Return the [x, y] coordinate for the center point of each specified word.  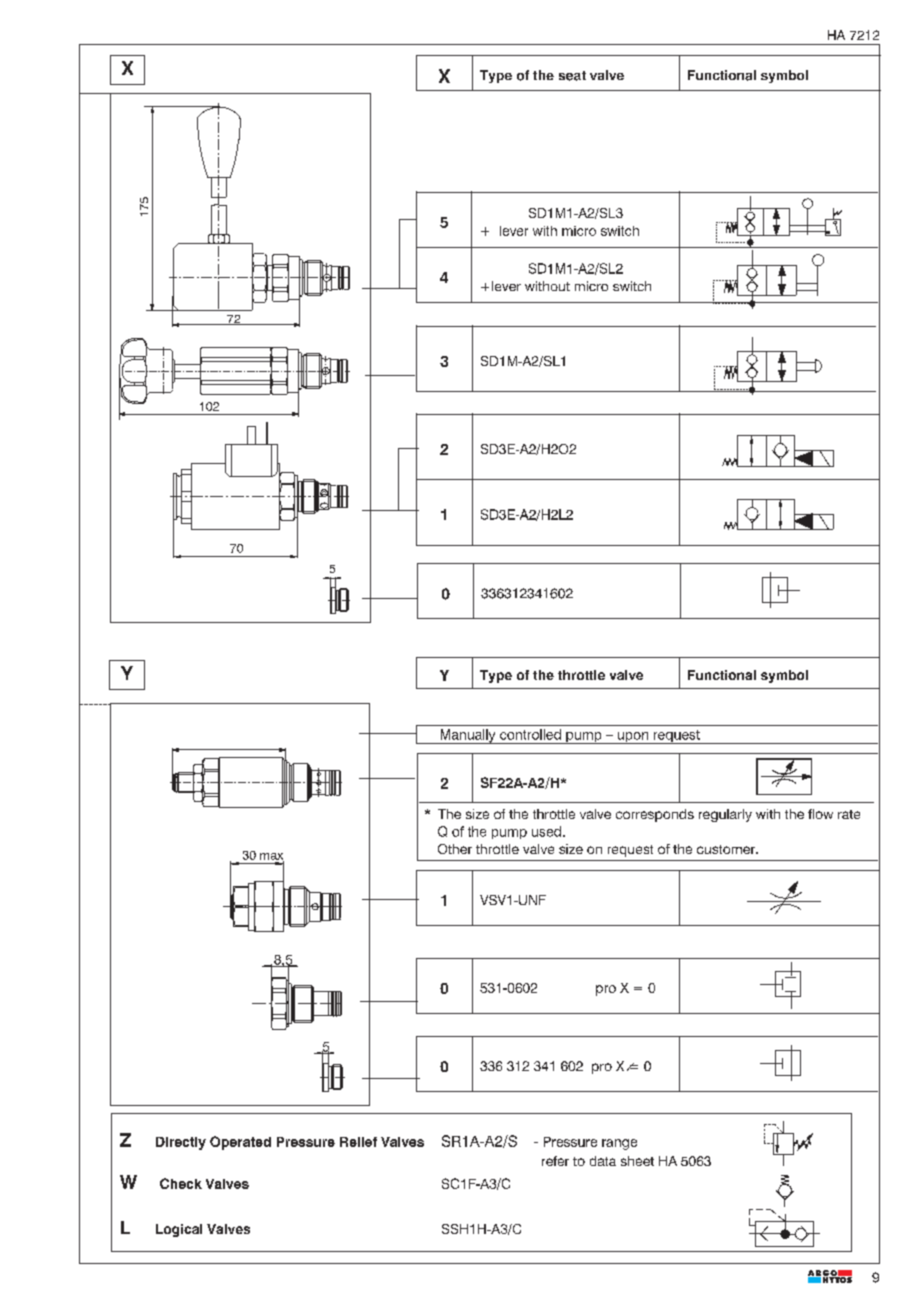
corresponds [655, 815]
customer [727, 849]
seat [572, 76]
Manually [468, 736]
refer [555, 1161]
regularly [725, 815]
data [603, 1161]
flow [820, 814]
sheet [637, 1161]
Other [455, 849]
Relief [358, 1142]
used [546, 831]
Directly [181, 1143]
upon [633, 738]
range [619, 1144]
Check [181, 1183]
